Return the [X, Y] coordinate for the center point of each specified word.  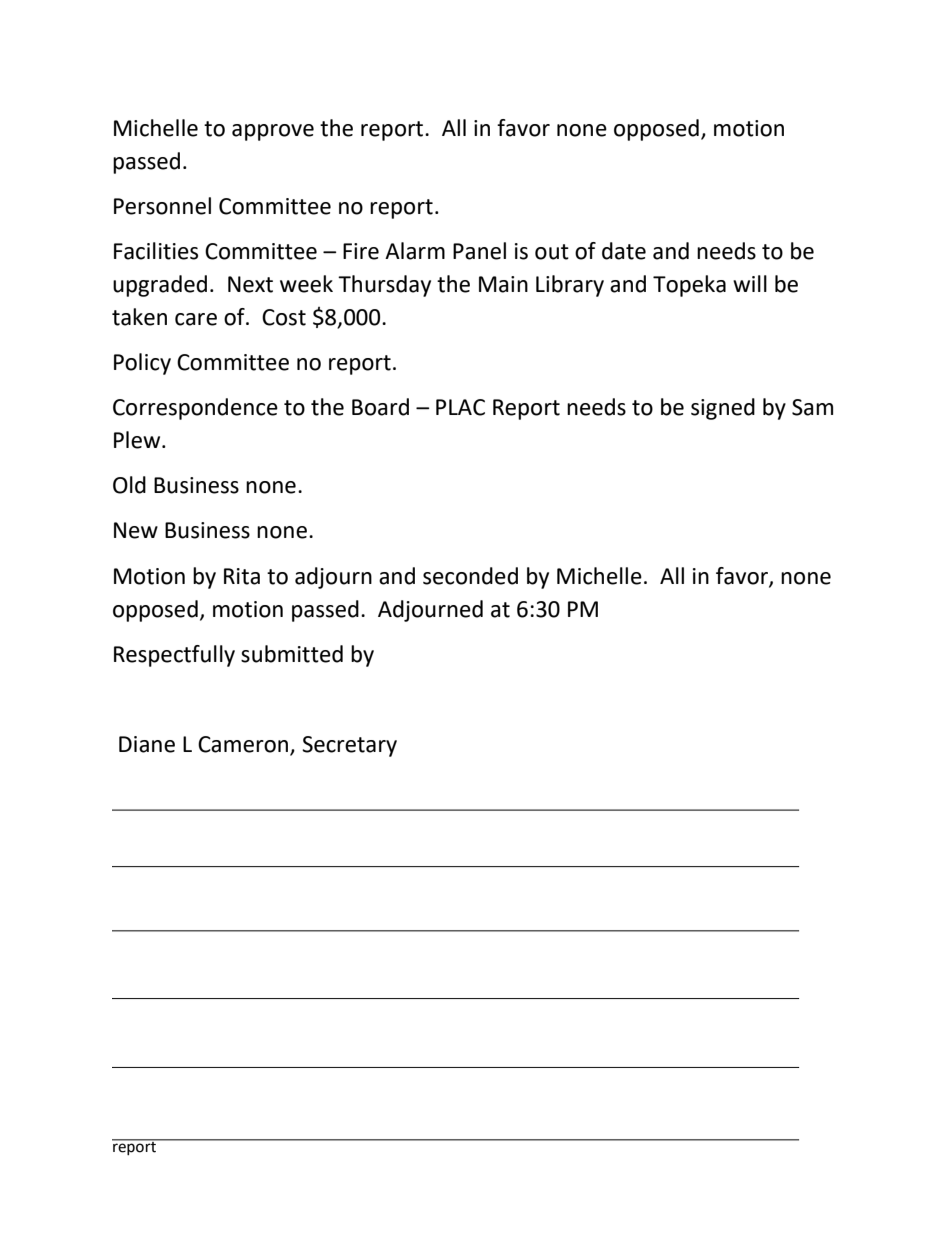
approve [273, 132]
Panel [479, 251]
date [624, 251]
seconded [470, 576]
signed [723, 409]
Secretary [349, 746]
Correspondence [195, 409]
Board [380, 407]
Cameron [244, 745]
